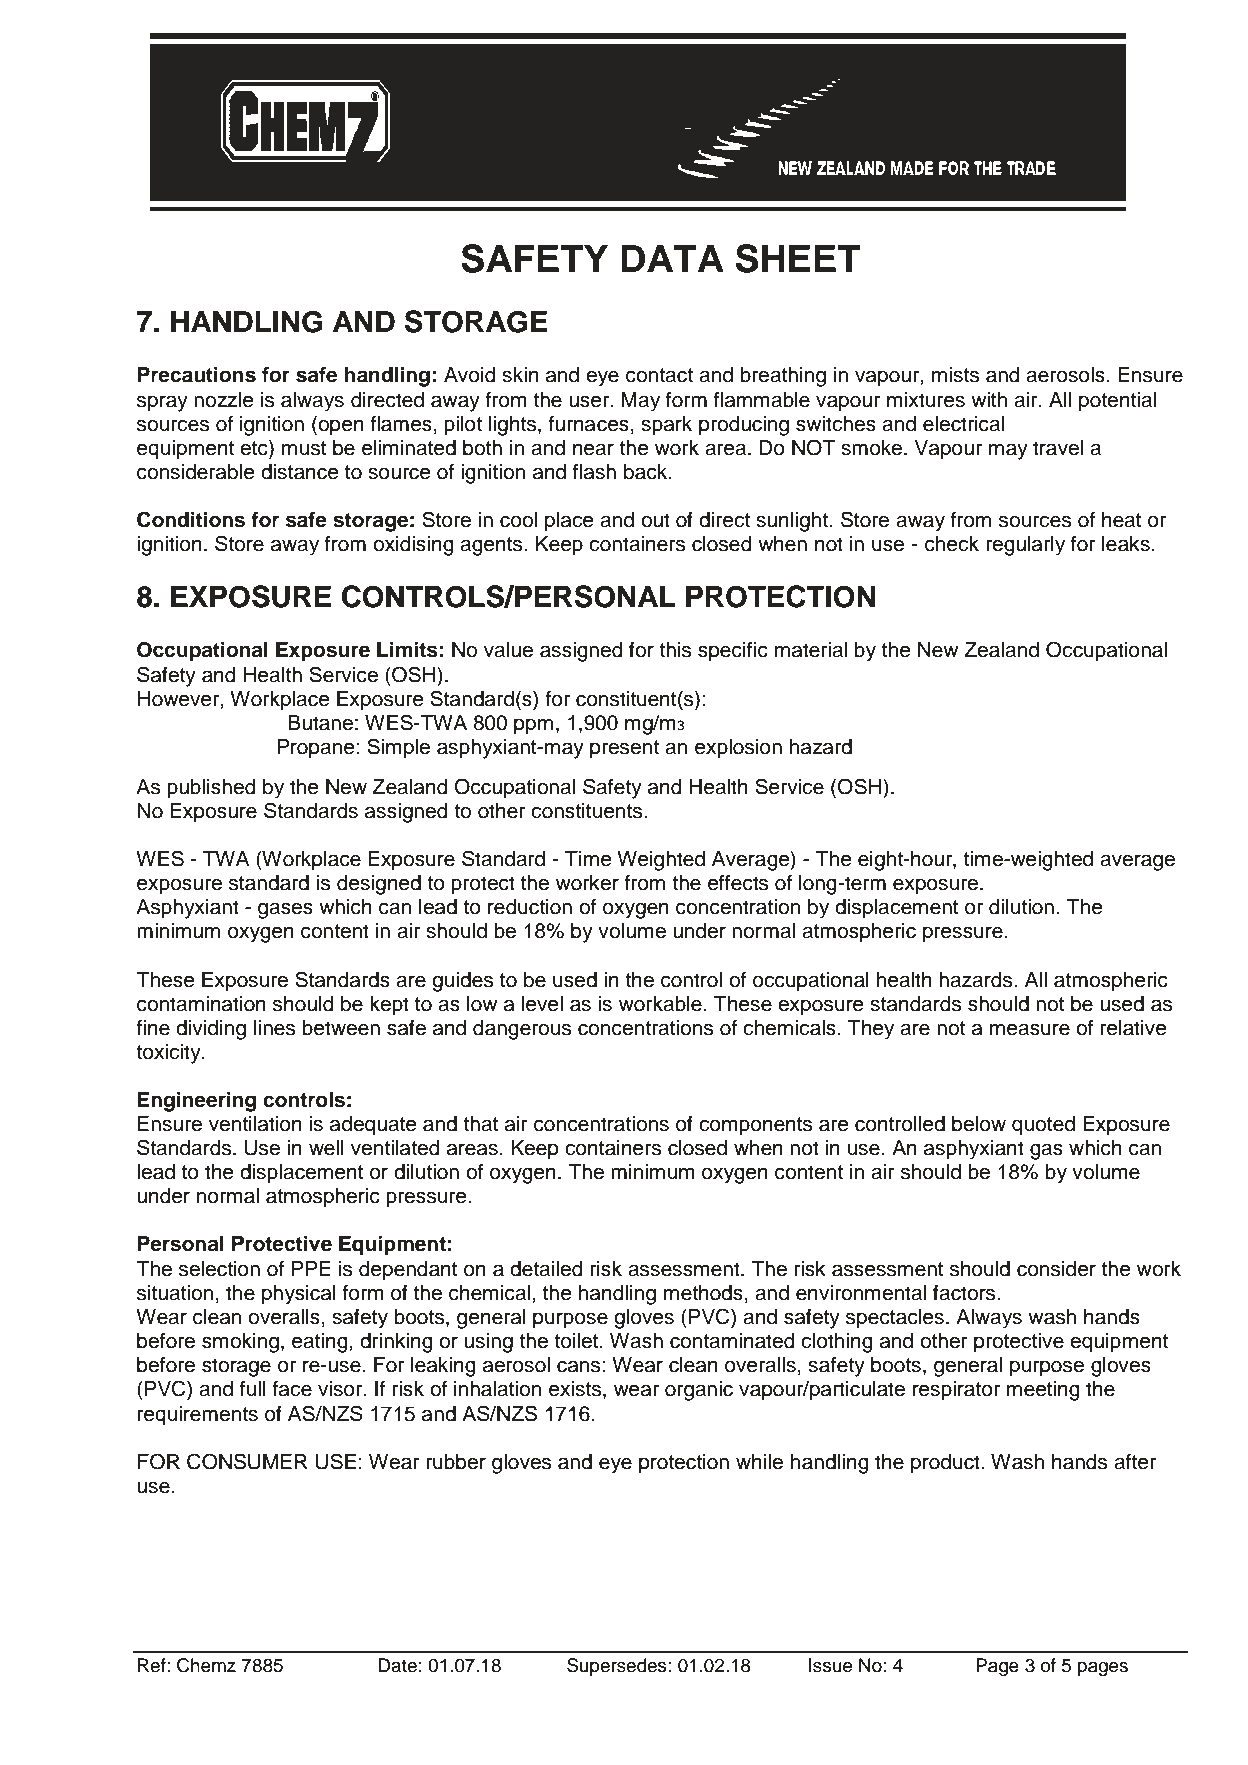 This document has height=1765, width=1248. I want to click on Date, so click(397, 1665).
